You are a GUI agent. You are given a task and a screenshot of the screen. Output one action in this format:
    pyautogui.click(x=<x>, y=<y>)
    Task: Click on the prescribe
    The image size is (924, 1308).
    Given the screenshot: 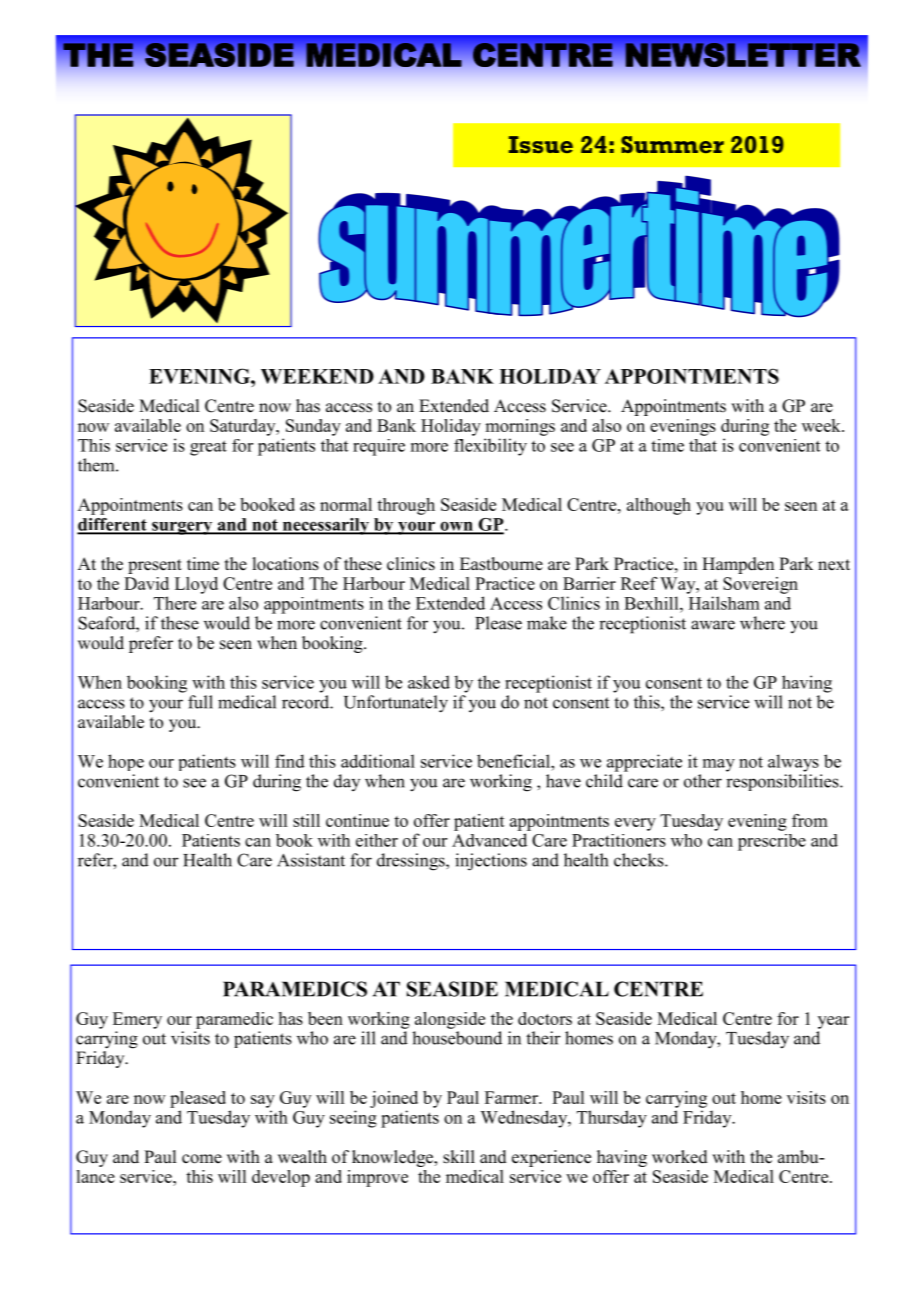 What is the action you would take?
    pyautogui.click(x=772, y=842)
